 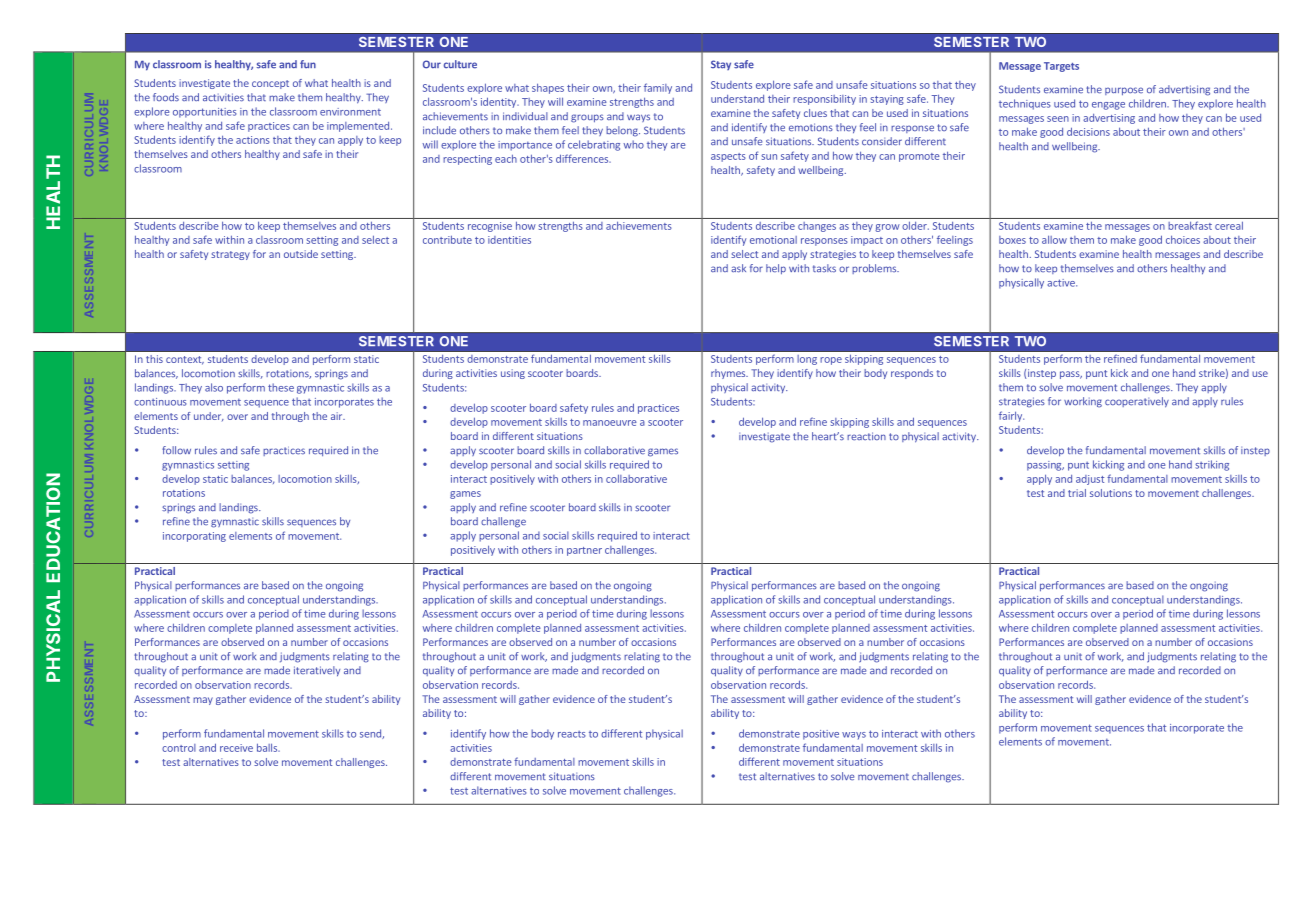 What do you see at coordinates (610, 423) in the image?
I see `manoeuvre` at bounding box center [610, 423].
